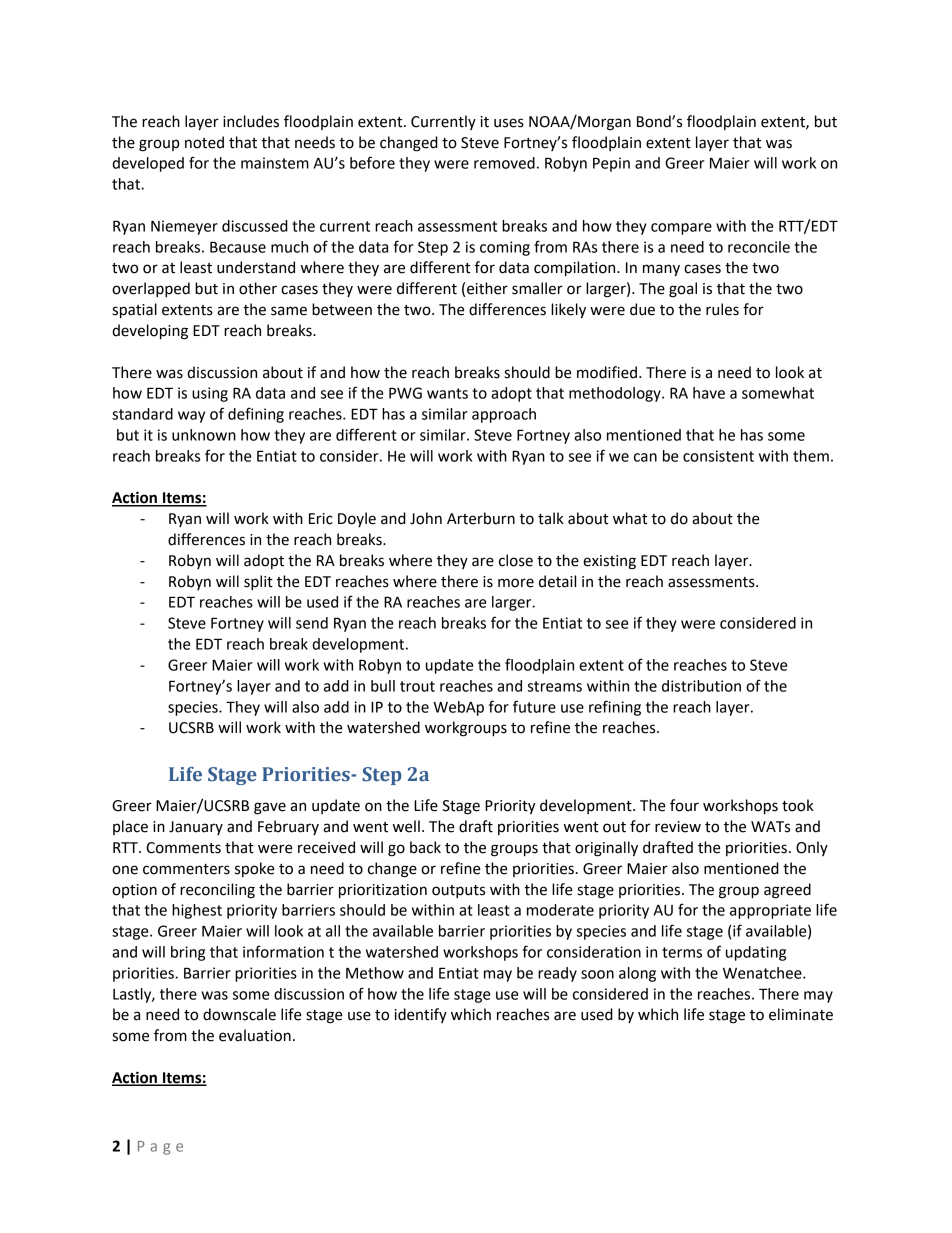 This document has width=952, height=1233. I want to click on reconciling, so click(217, 891).
